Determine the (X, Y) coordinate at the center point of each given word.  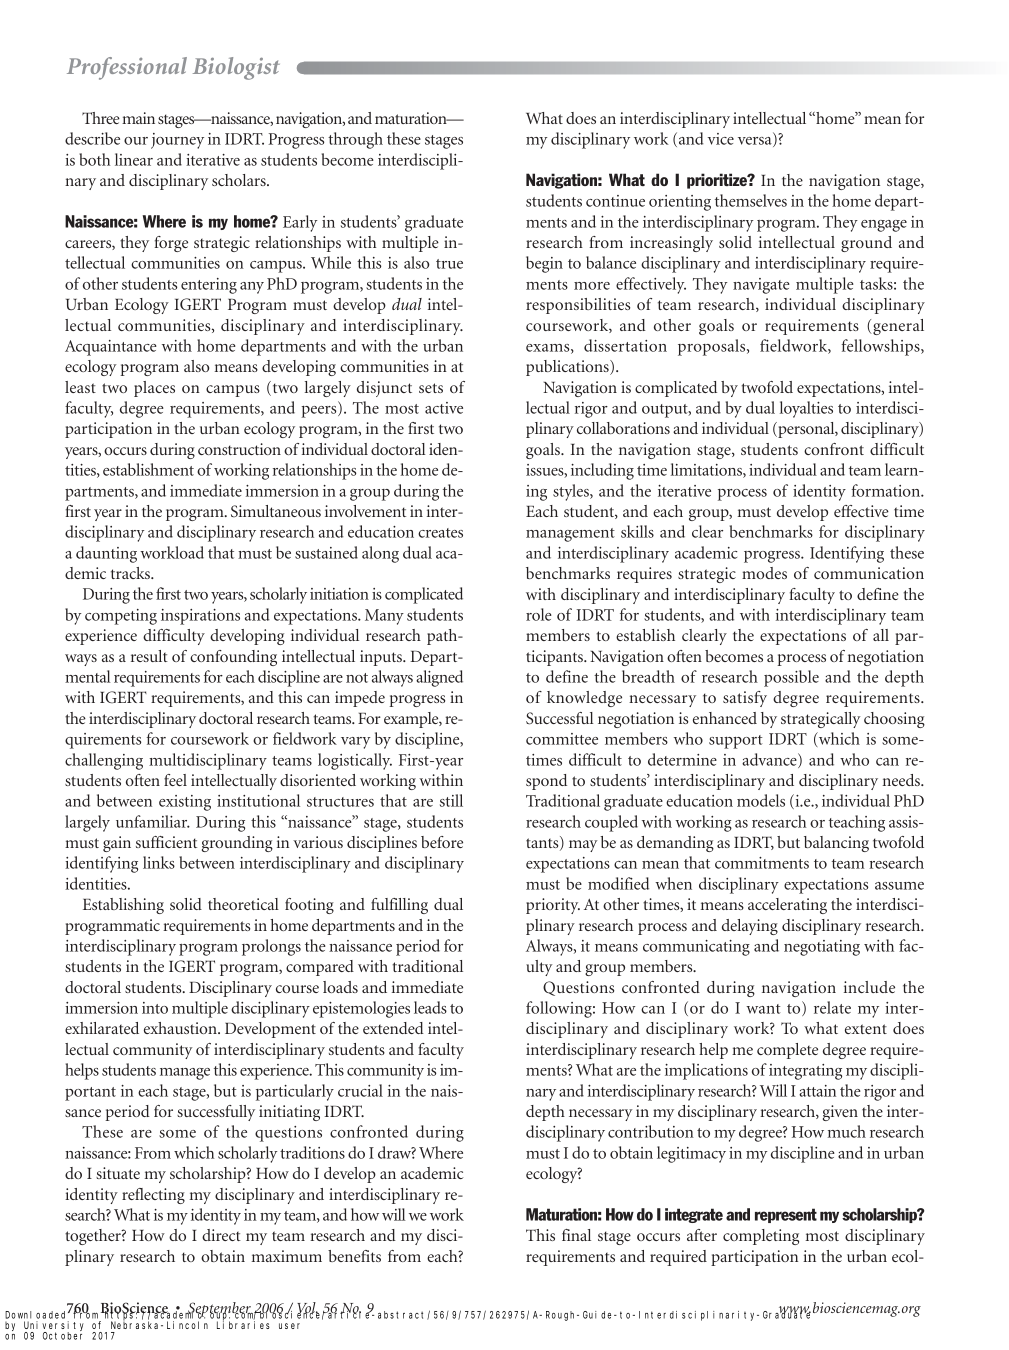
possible (791, 678)
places (154, 389)
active (444, 408)
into (155, 1008)
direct (221, 1235)
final (576, 1235)
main (138, 118)
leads (430, 1007)
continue (615, 201)
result (149, 656)
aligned (439, 678)
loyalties (806, 409)
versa (756, 142)
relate (832, 1007)
